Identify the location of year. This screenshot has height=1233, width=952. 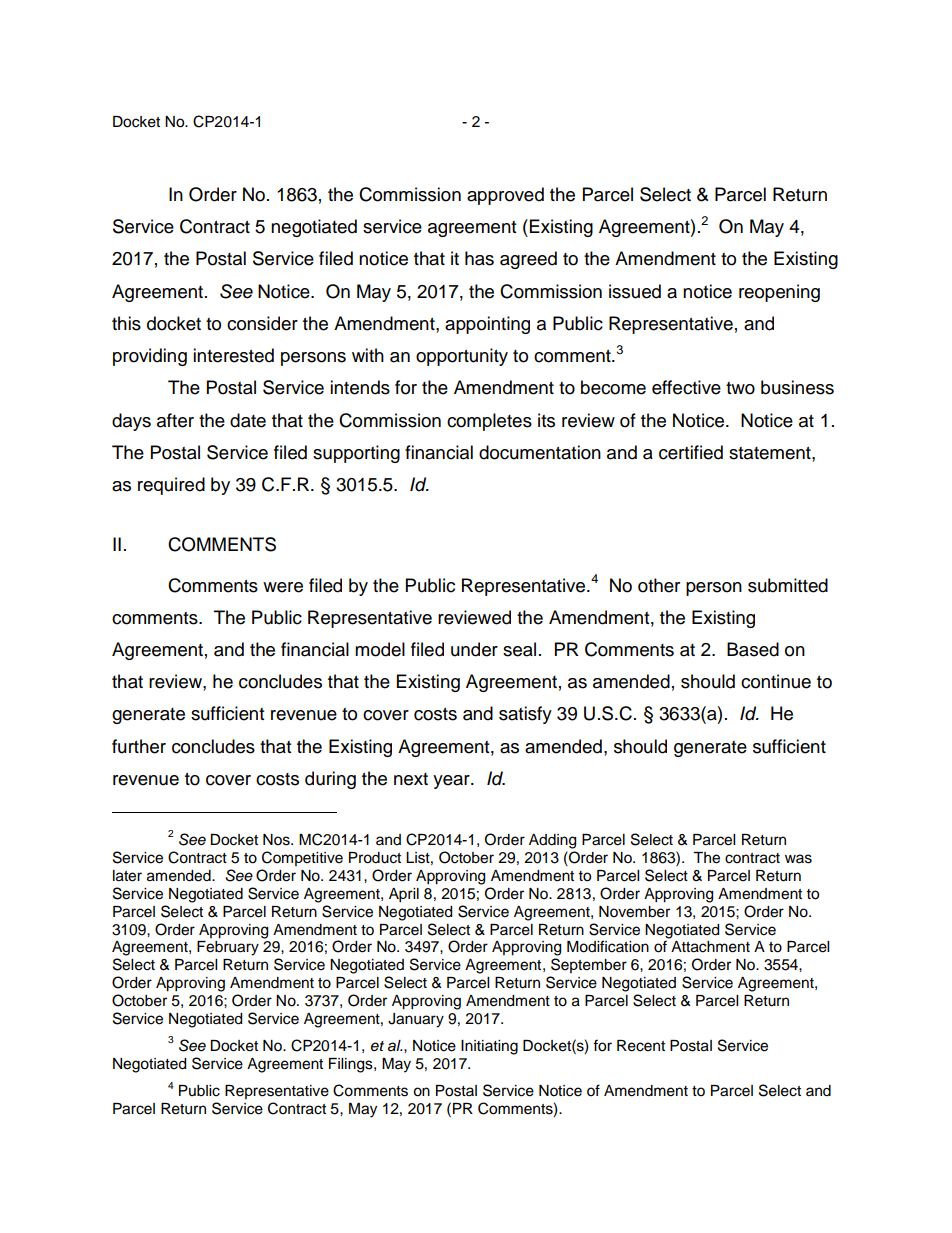
(452, 782).
